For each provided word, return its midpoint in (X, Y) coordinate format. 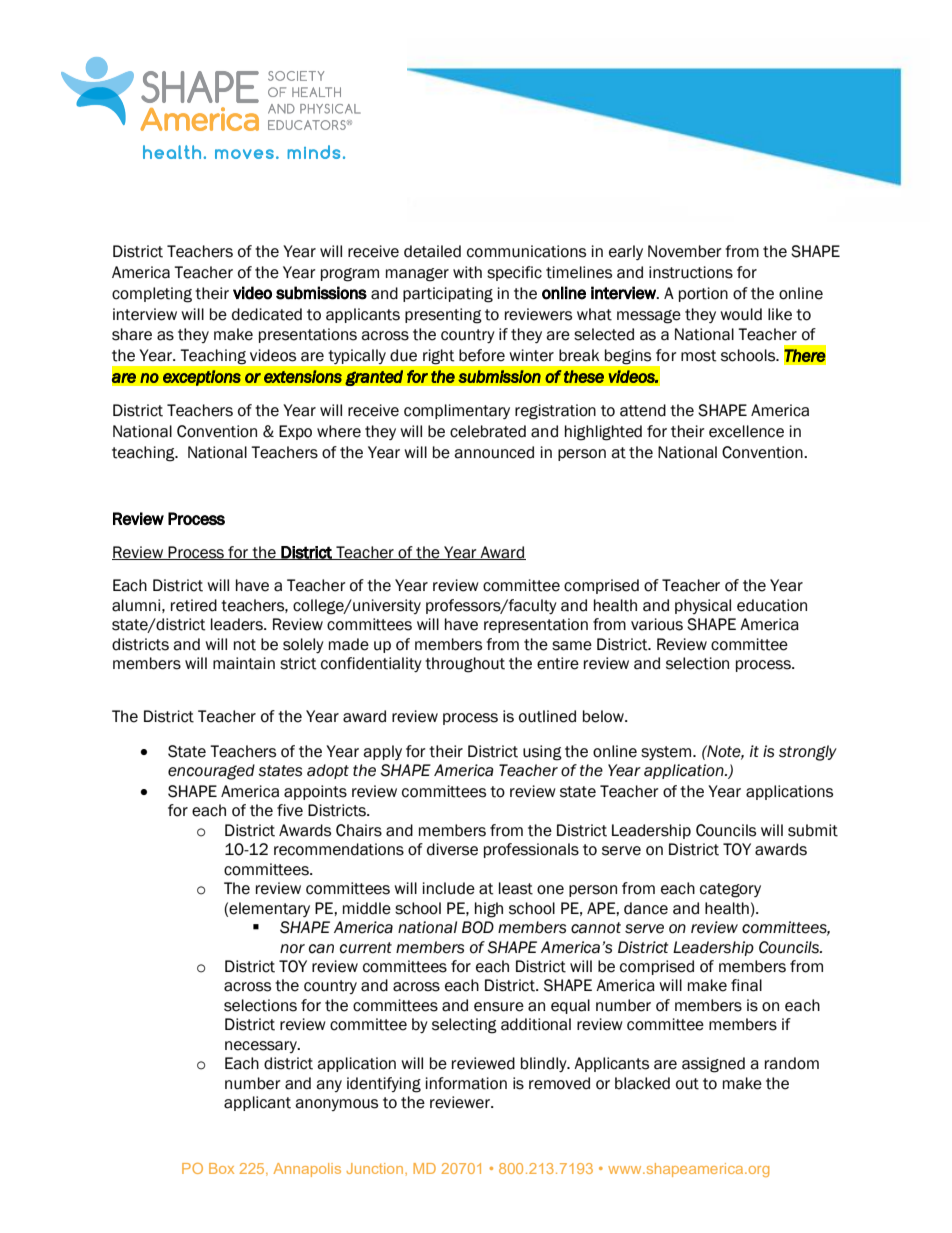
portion (703, 294)
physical (703, 606)
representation (536, 625)
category (730, 890)
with (467, 272)
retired (194, 605)
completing (152, 295)
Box (221, 1168)
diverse (452, 849)
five (290, 810)
